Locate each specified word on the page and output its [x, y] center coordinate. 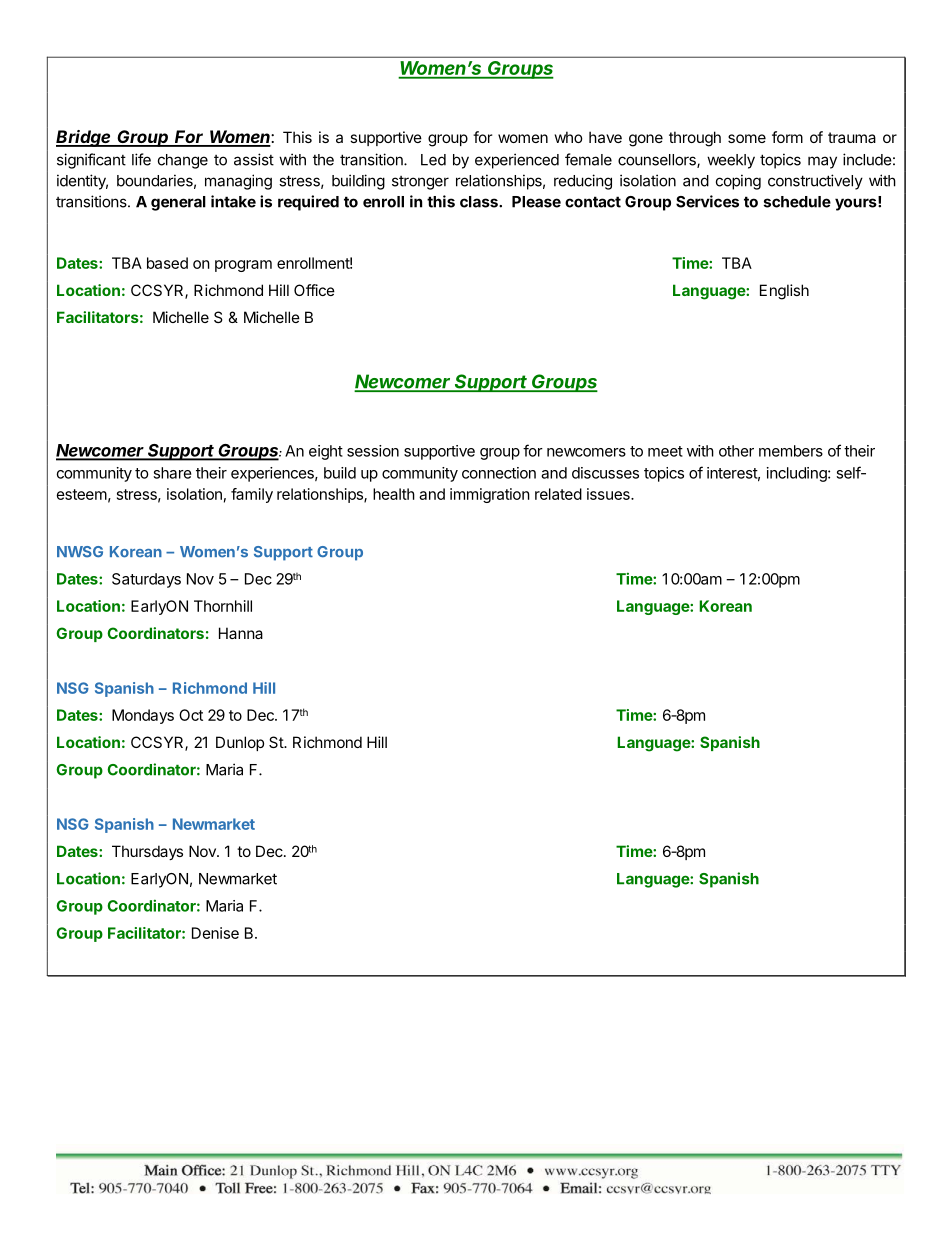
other [736, 451]
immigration [490, 495]
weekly [731, 161]
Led [433, 160]
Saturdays [146, 580]
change [183, 161]
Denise [215, 933]
